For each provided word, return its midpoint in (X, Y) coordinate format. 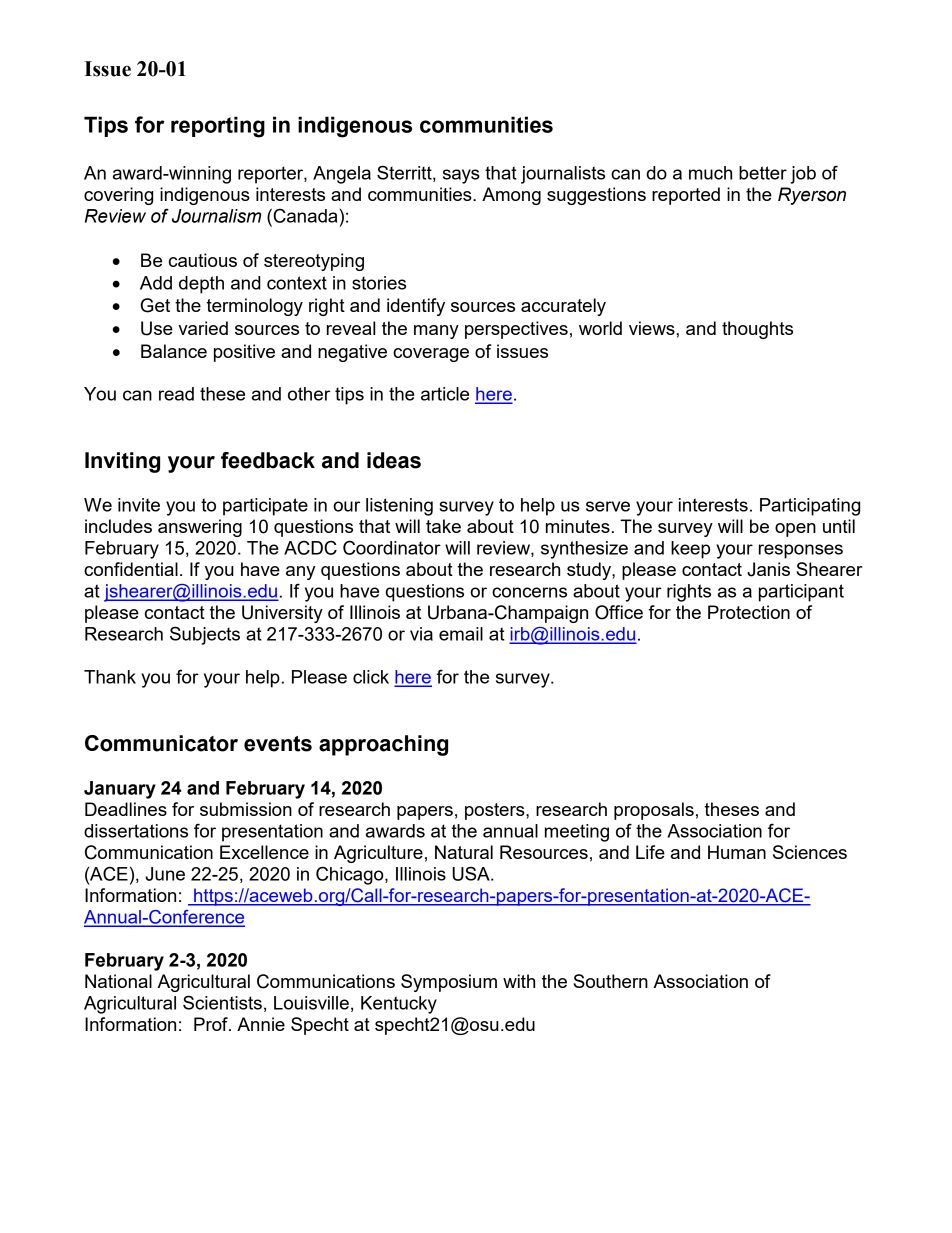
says (461, 176)
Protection (749, 612)
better (763, 173)
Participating (810, 507)
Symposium (449, 983)
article (445, 394)
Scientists (222, 1002)
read (176, 394)
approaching (383, 745)
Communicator (161, 743)
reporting (218, 127)
